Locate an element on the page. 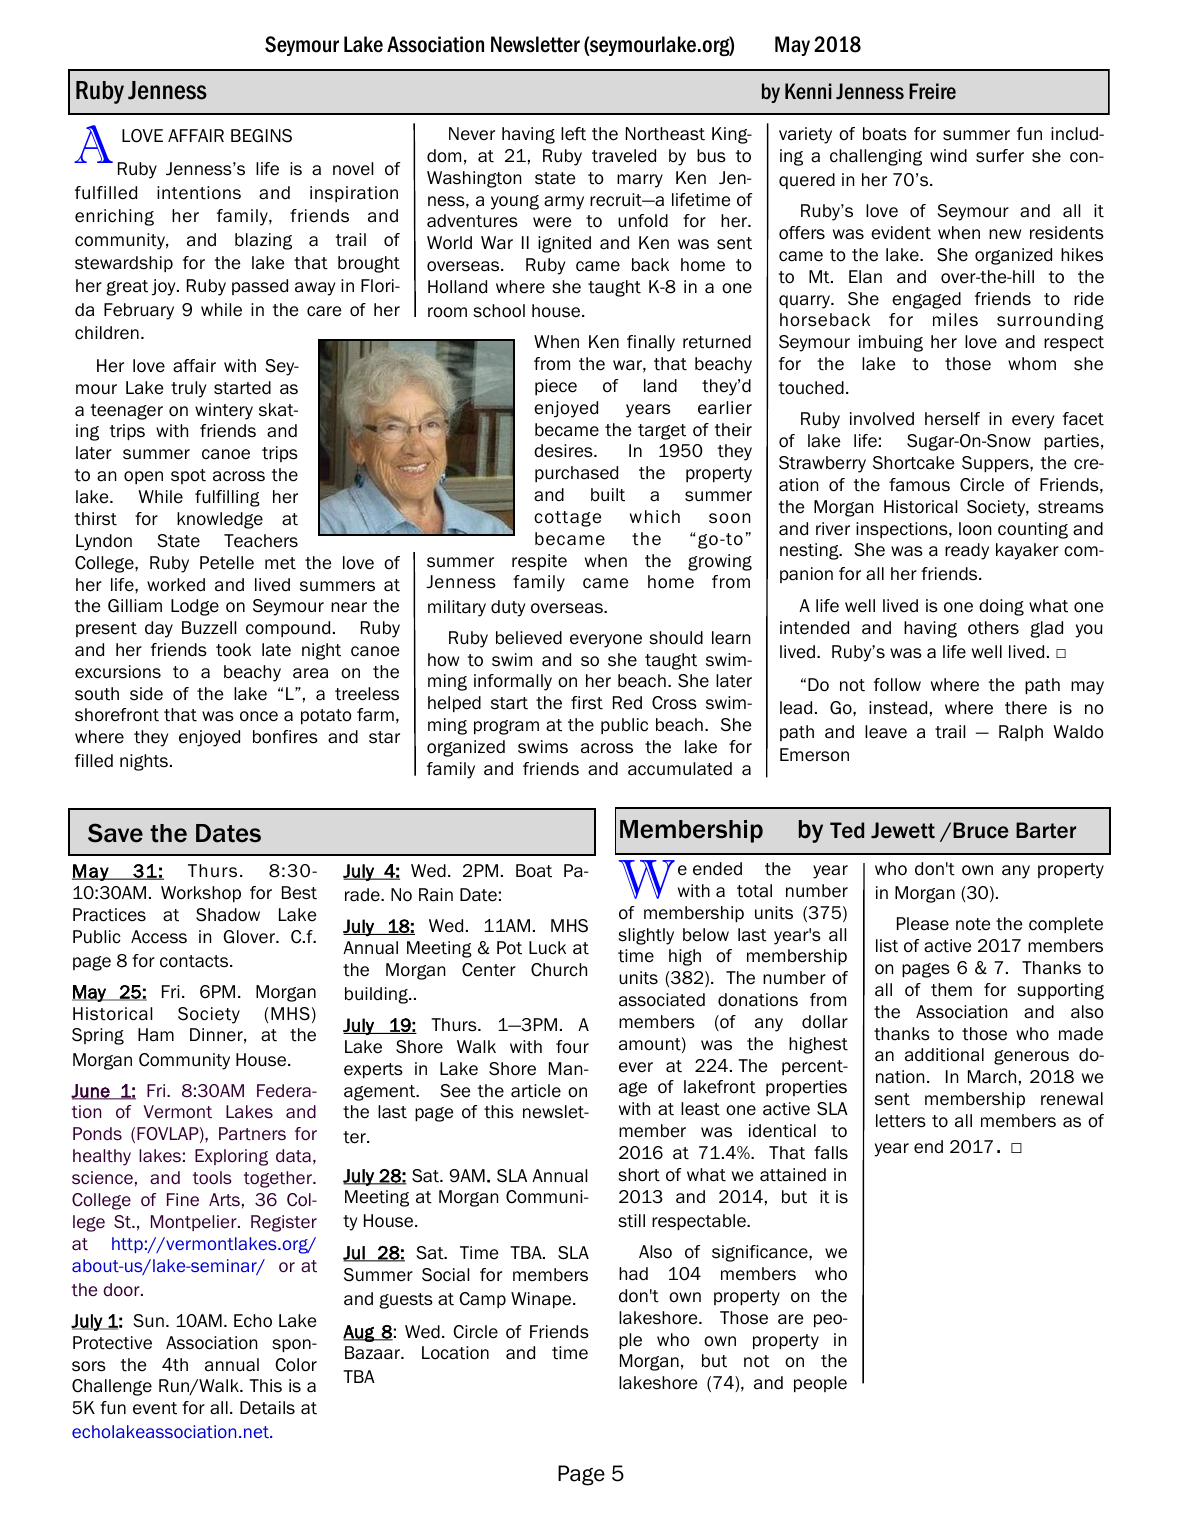 The image size is (1179, 1526). once is located at coordinates (259, 716).
